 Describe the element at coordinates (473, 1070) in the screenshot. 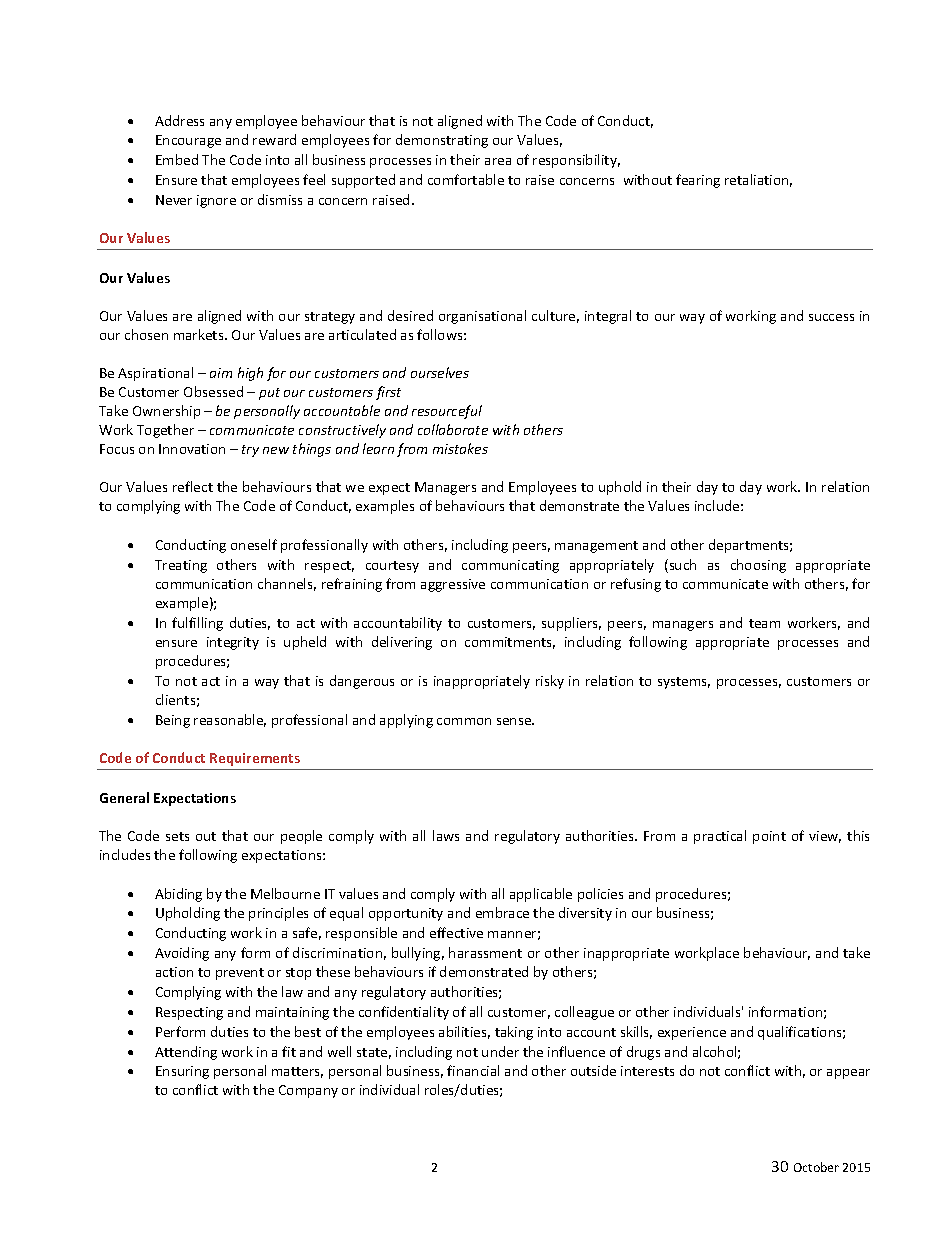

I see `financial` at that location.
